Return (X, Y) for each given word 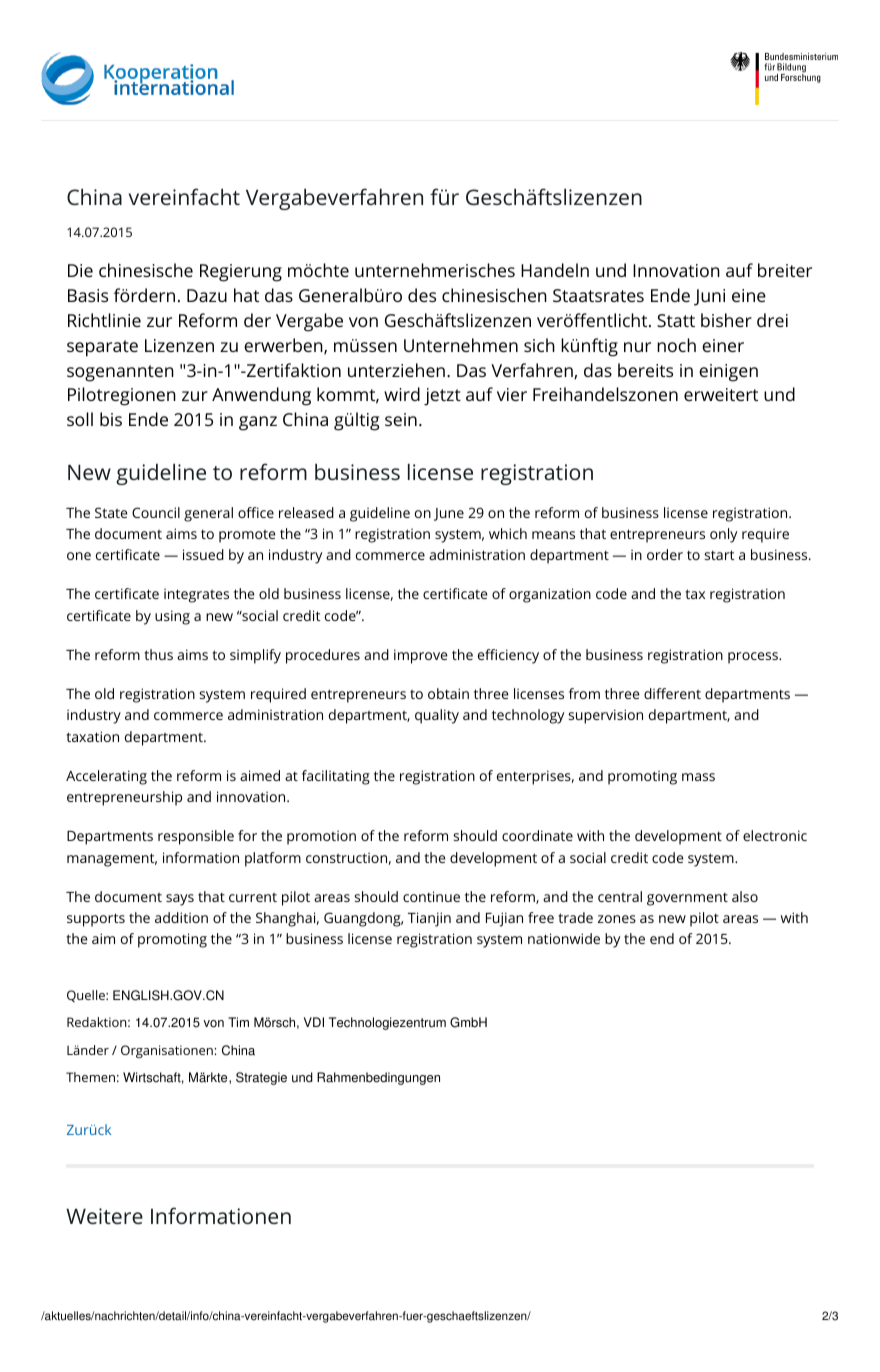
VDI (314, 1022)
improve (421, 656)
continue (431, 896)
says (180, 900)
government (687, 899)
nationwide (564, 938)
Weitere (104, 1216)
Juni (709, 297)
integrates (196, 595)
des (422, 295)
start (719, 555)
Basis (88, 295)
